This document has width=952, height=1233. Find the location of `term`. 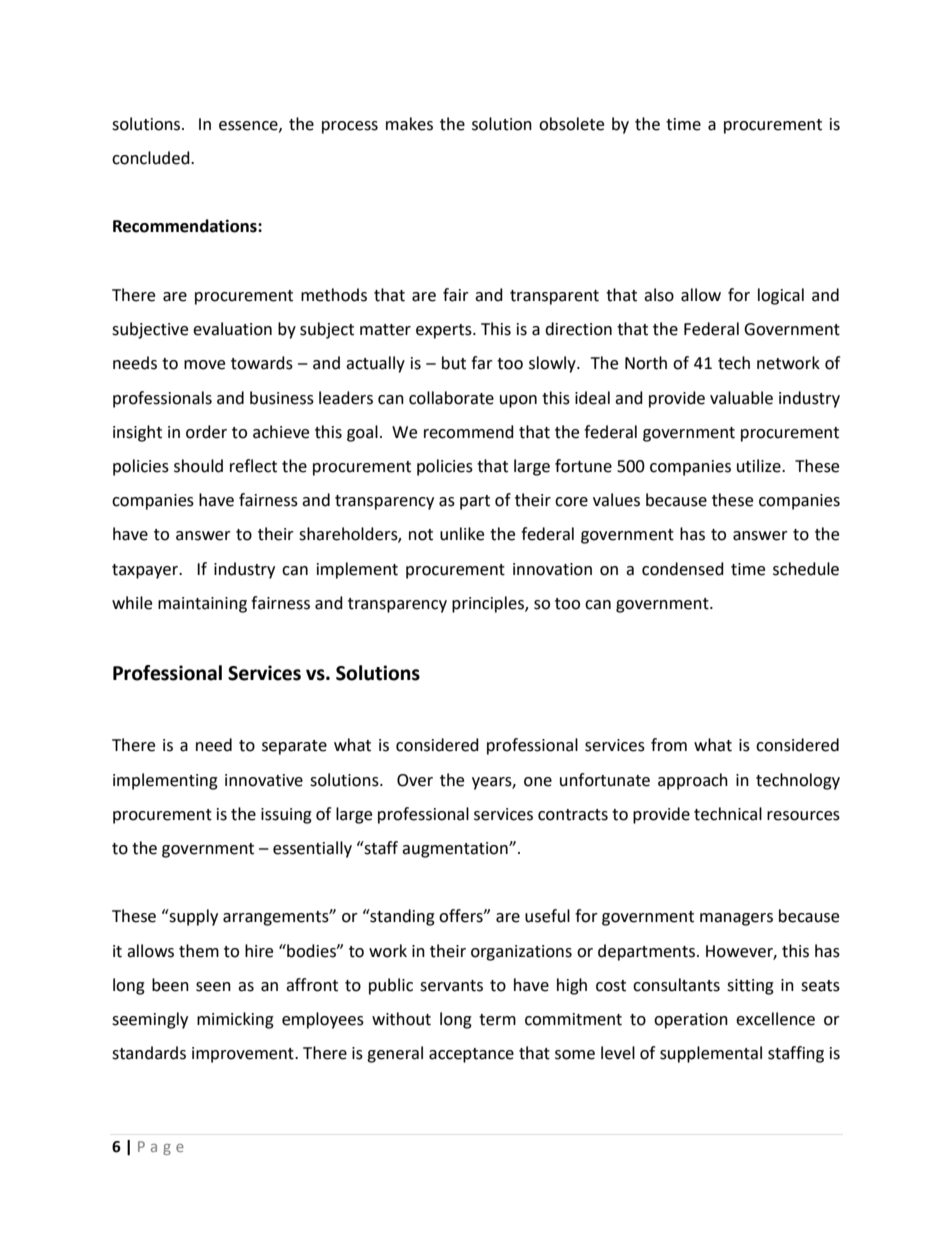

term is located at coordinates (497, 1020).
